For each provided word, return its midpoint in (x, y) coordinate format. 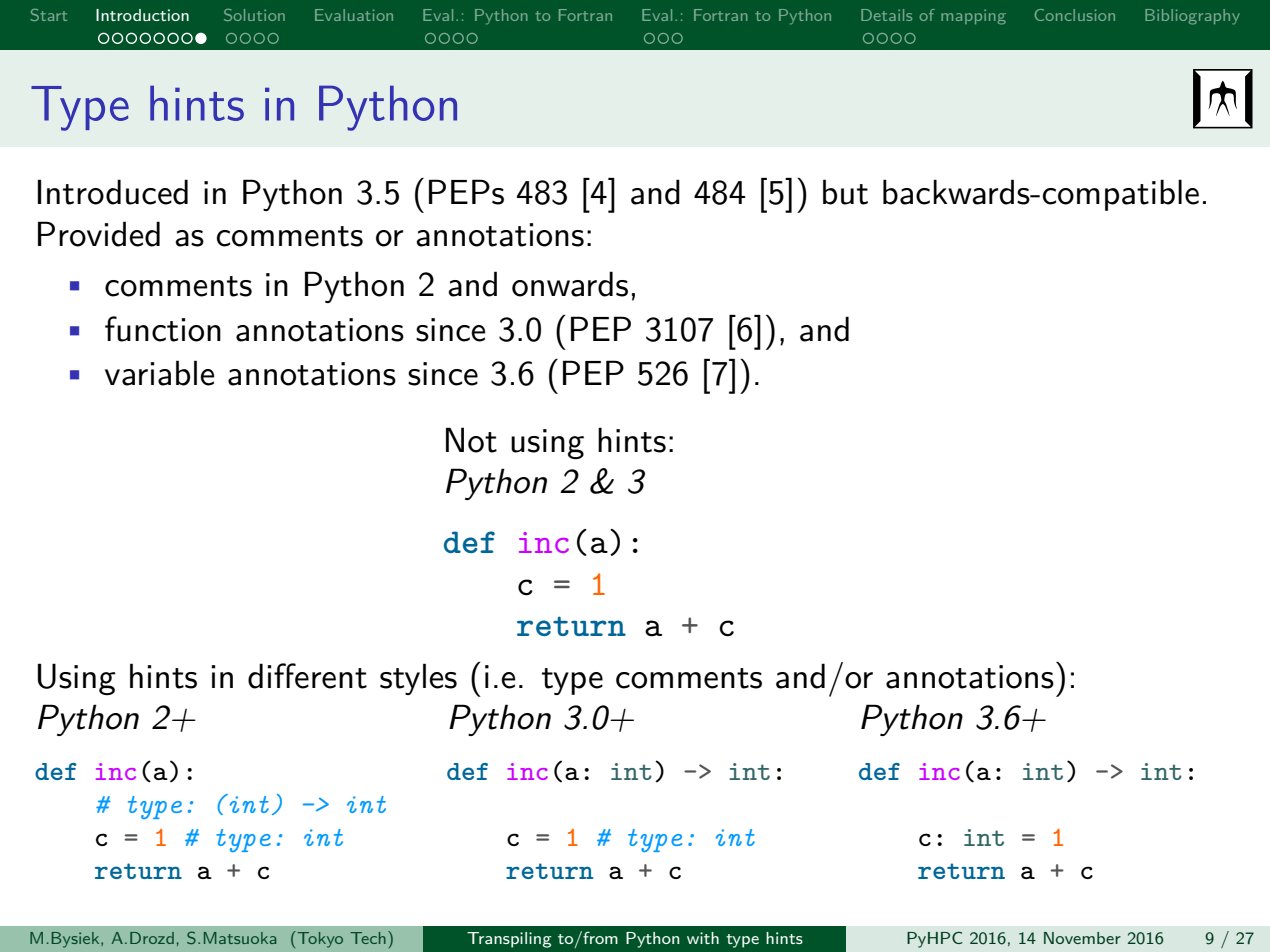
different (307, 676)
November (1082, 938)
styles (418, 679)
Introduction (142, 15)
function (163, 329)
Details (886, 15)
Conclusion (1074, 15)
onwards (570, 284)
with (703, 938)
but (845, 192)
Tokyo (319, 939)
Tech (368, 938)
